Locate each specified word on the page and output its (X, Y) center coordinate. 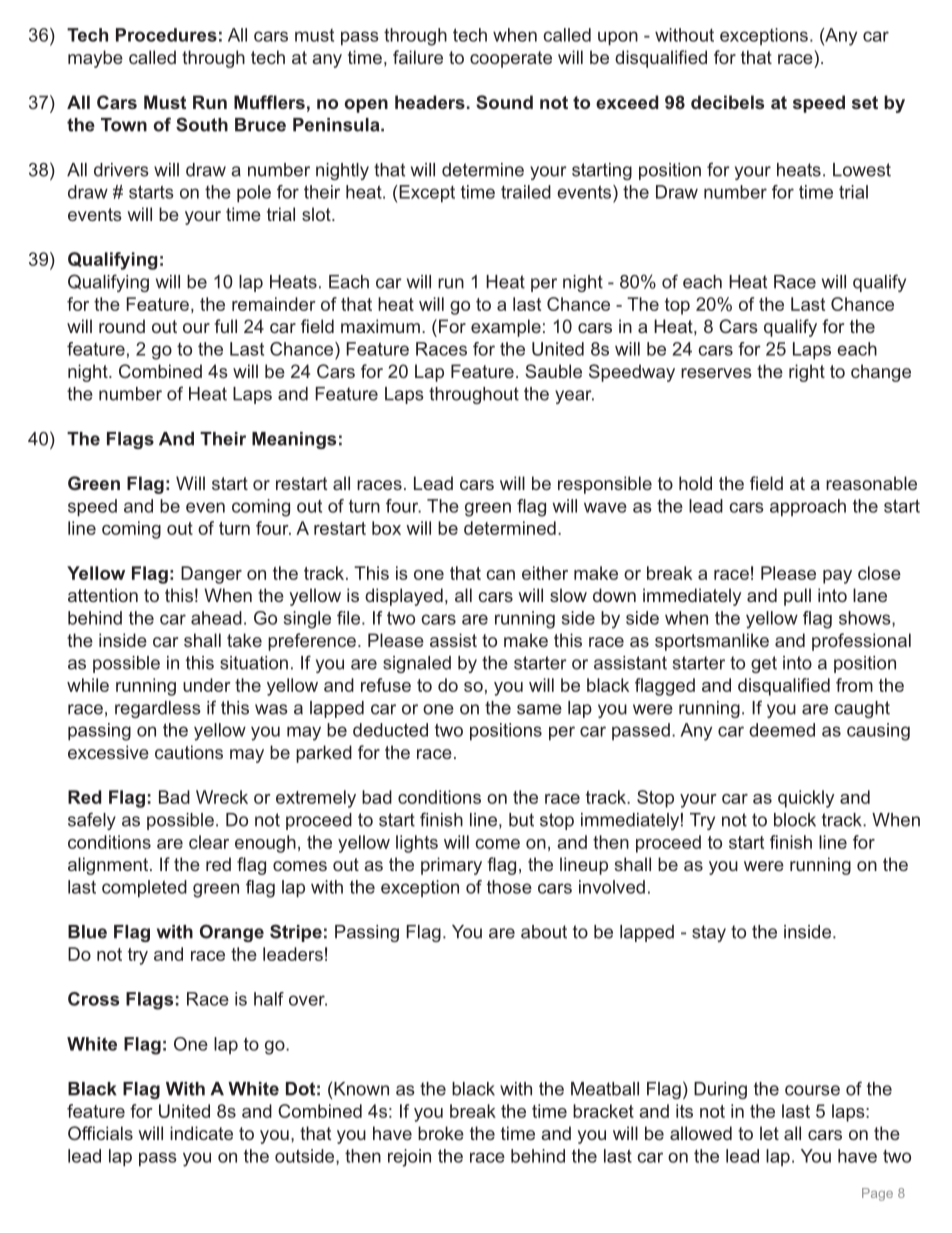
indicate (201, 1133)
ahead (216, 618)
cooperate (511, 59)
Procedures (166, 35)
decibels (727, 102)
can (500, 575)
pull (797, 597)
